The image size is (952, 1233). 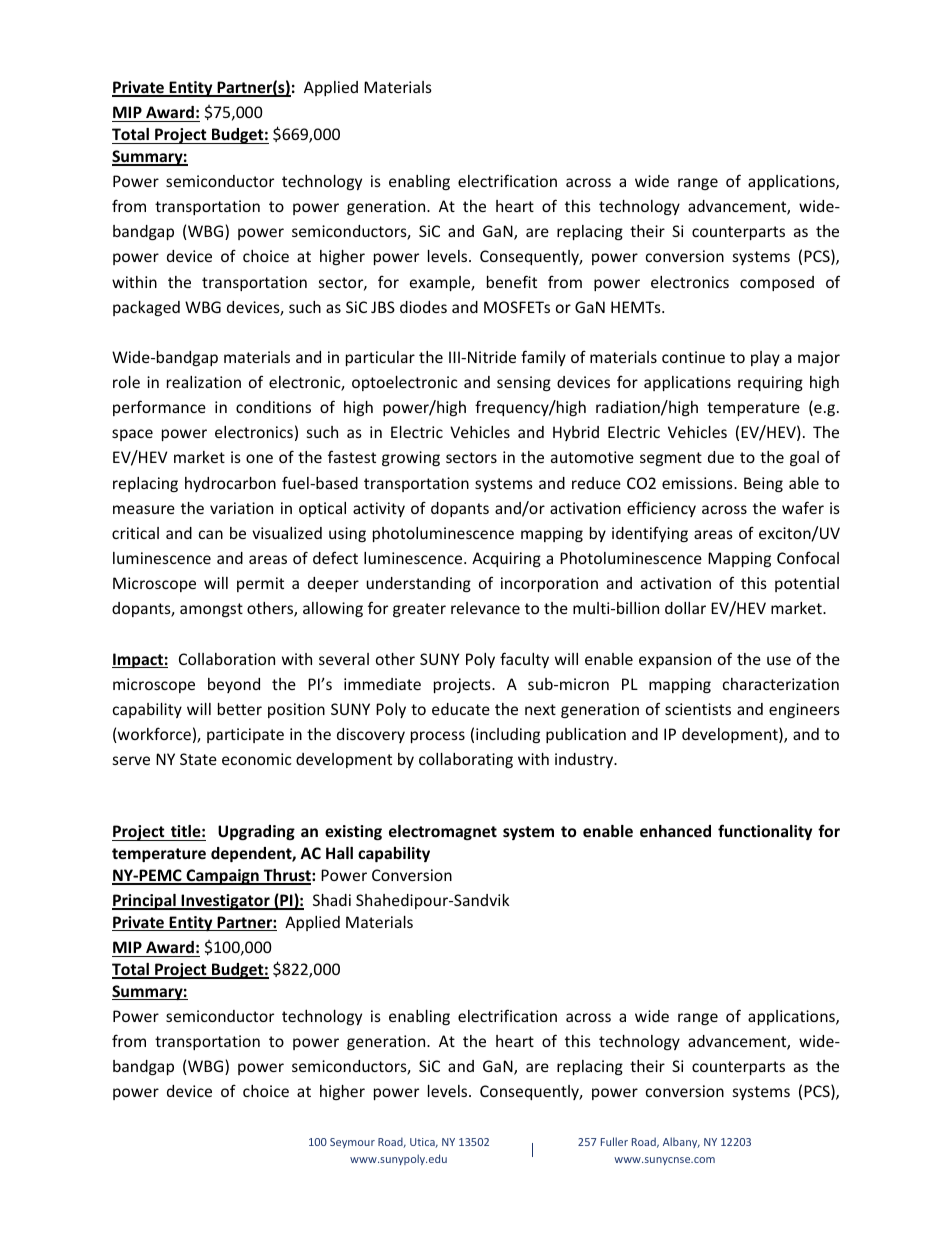 What do you see at coordinates (225, 902) in the screenshot?
I see `Investigator` at bounding box center [225, 902].
